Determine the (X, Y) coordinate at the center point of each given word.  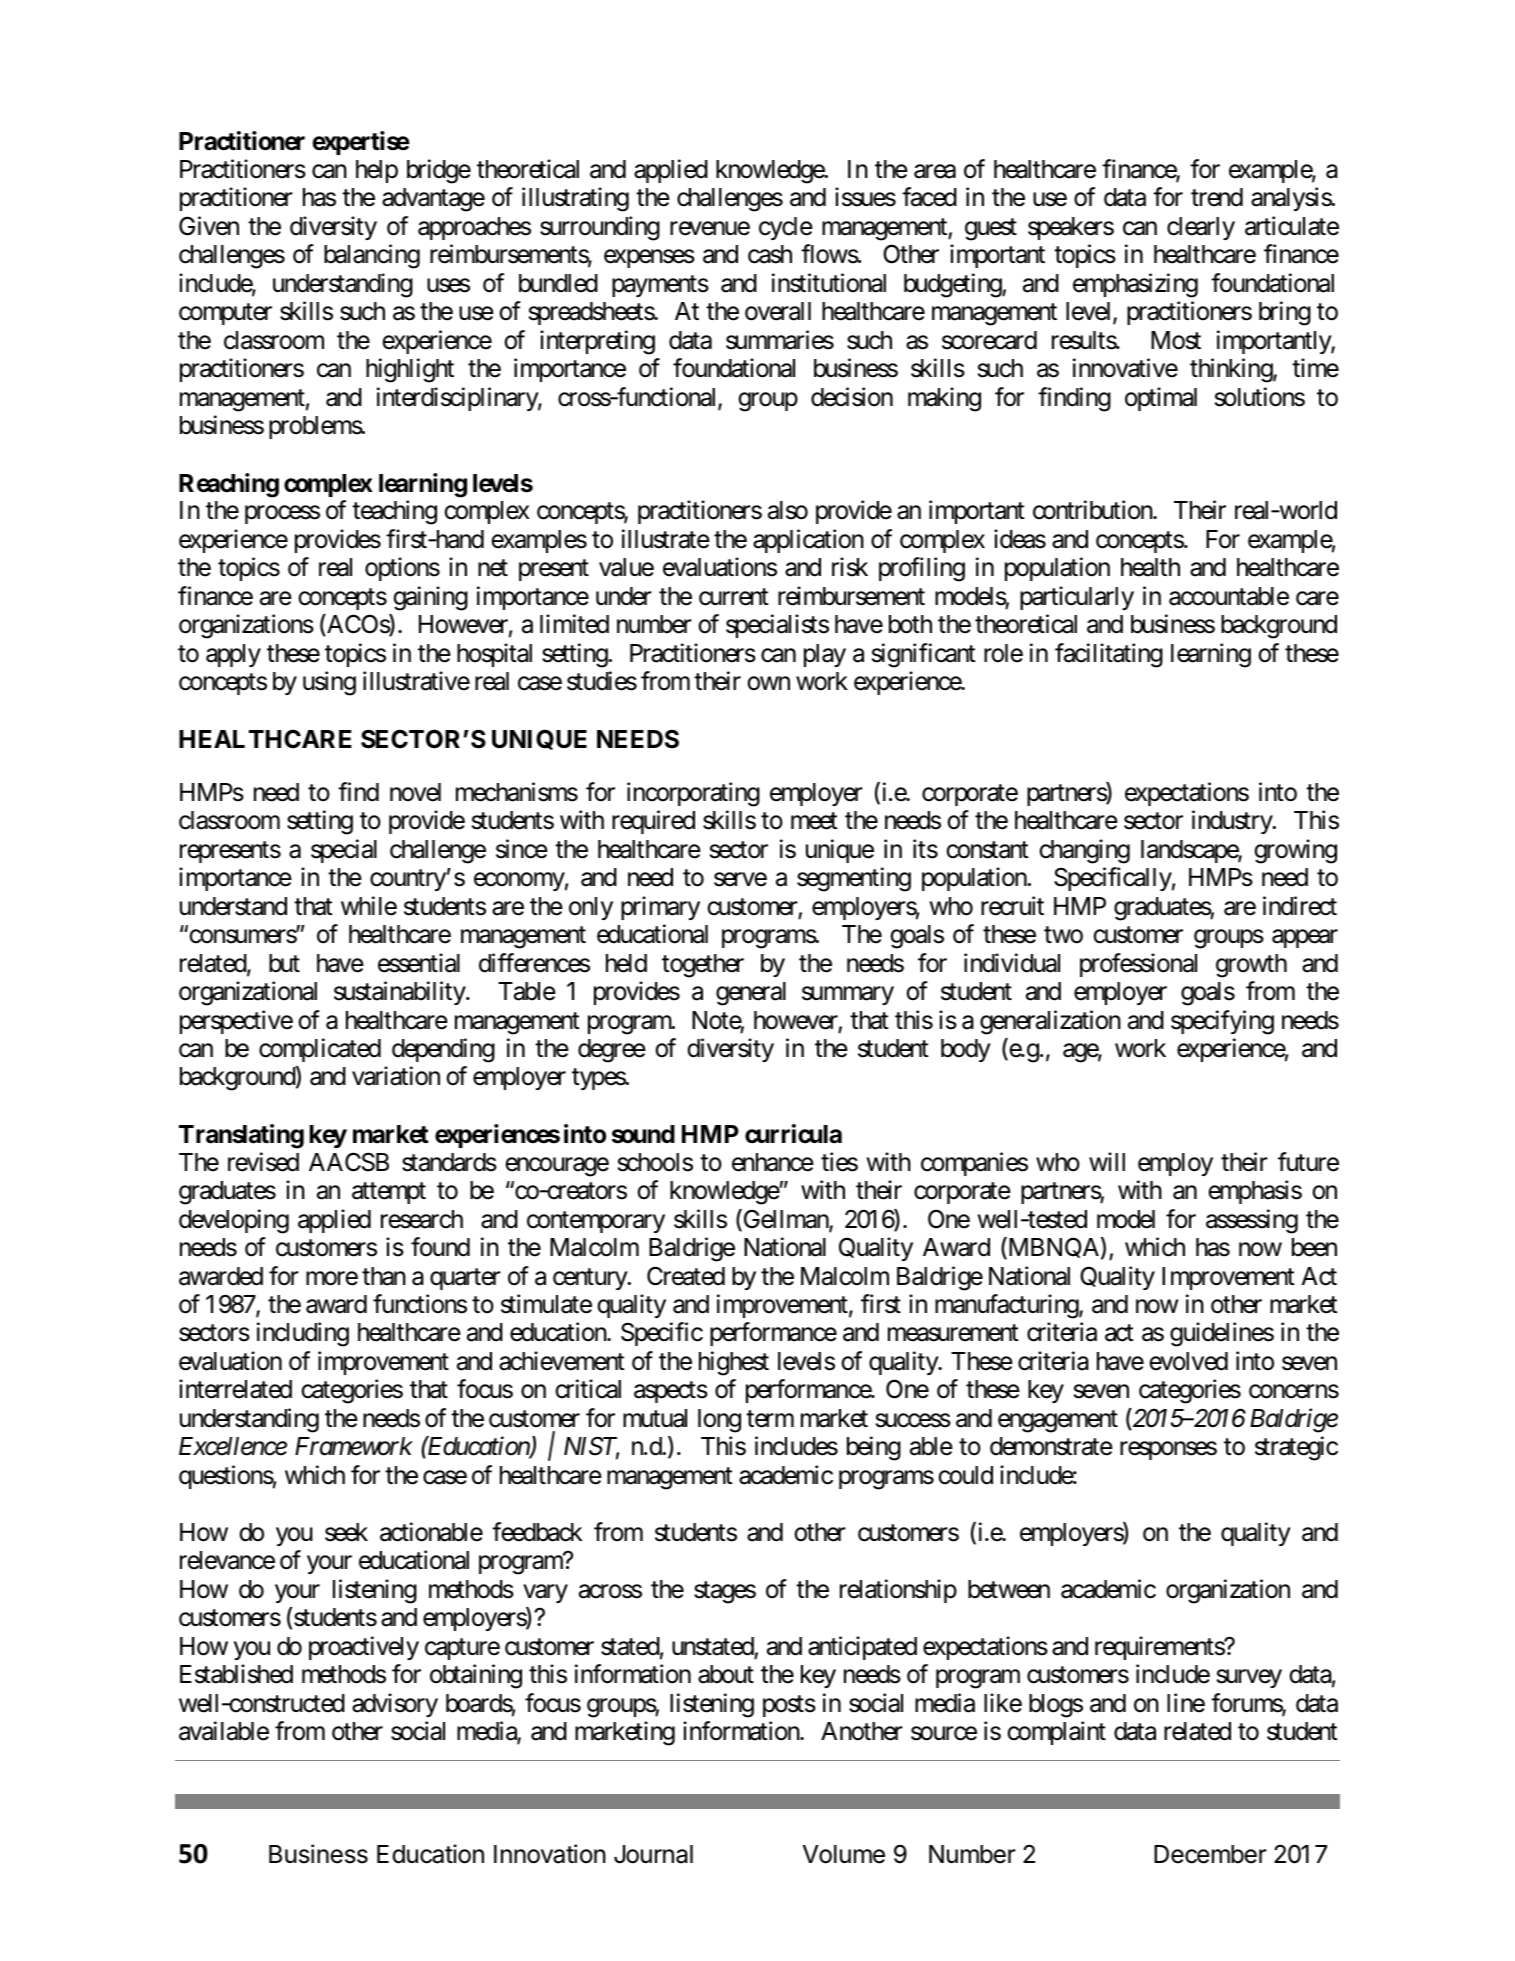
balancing (372, 257)
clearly (1201, 228)
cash (770, 254)
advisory (395, 1705)
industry (1233, 822)
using (329, 683)
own (768, 684)
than (384, 1276)
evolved (1188, 1361)
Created (686, 1276)
